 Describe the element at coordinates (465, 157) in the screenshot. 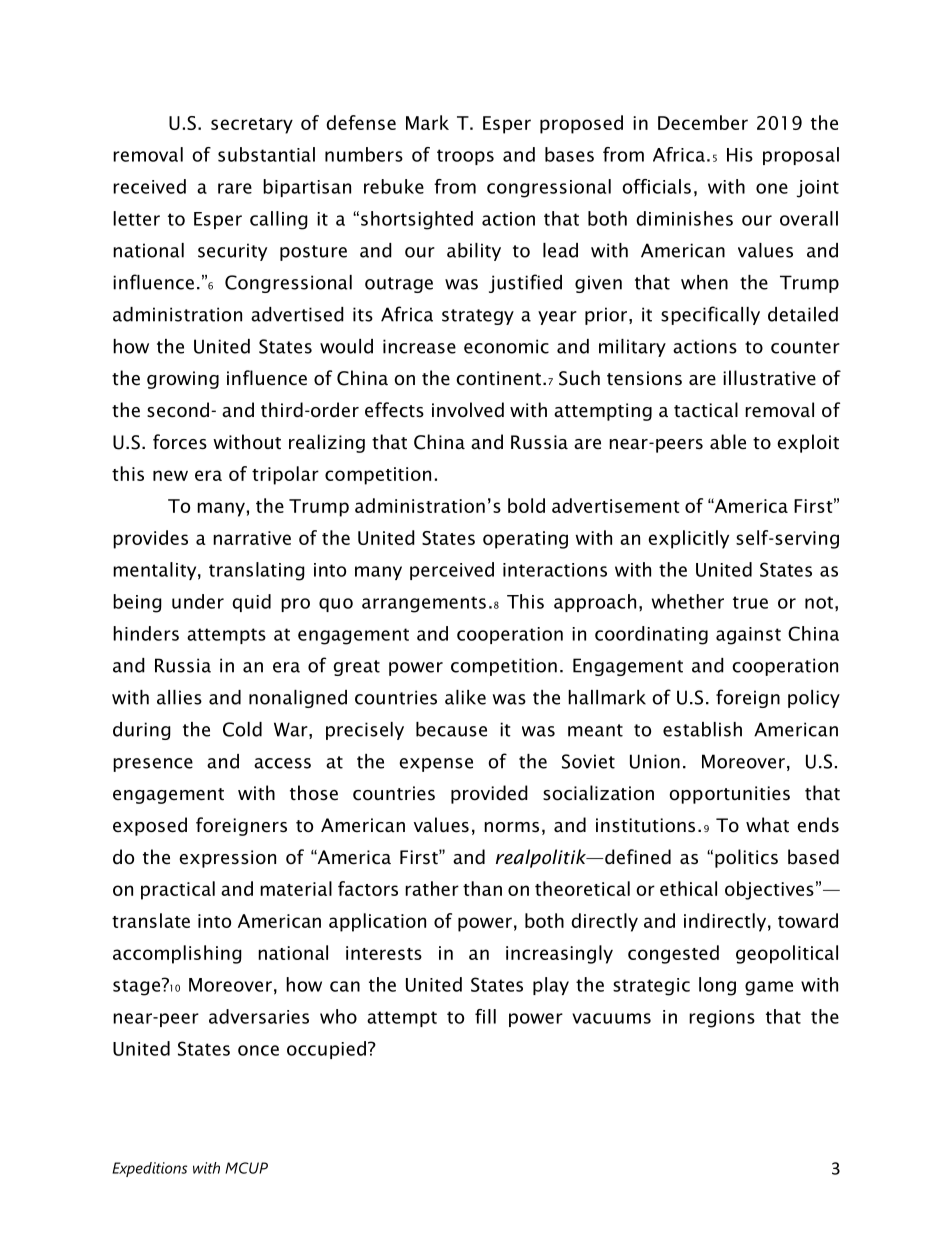

I see `troops` at that location.
